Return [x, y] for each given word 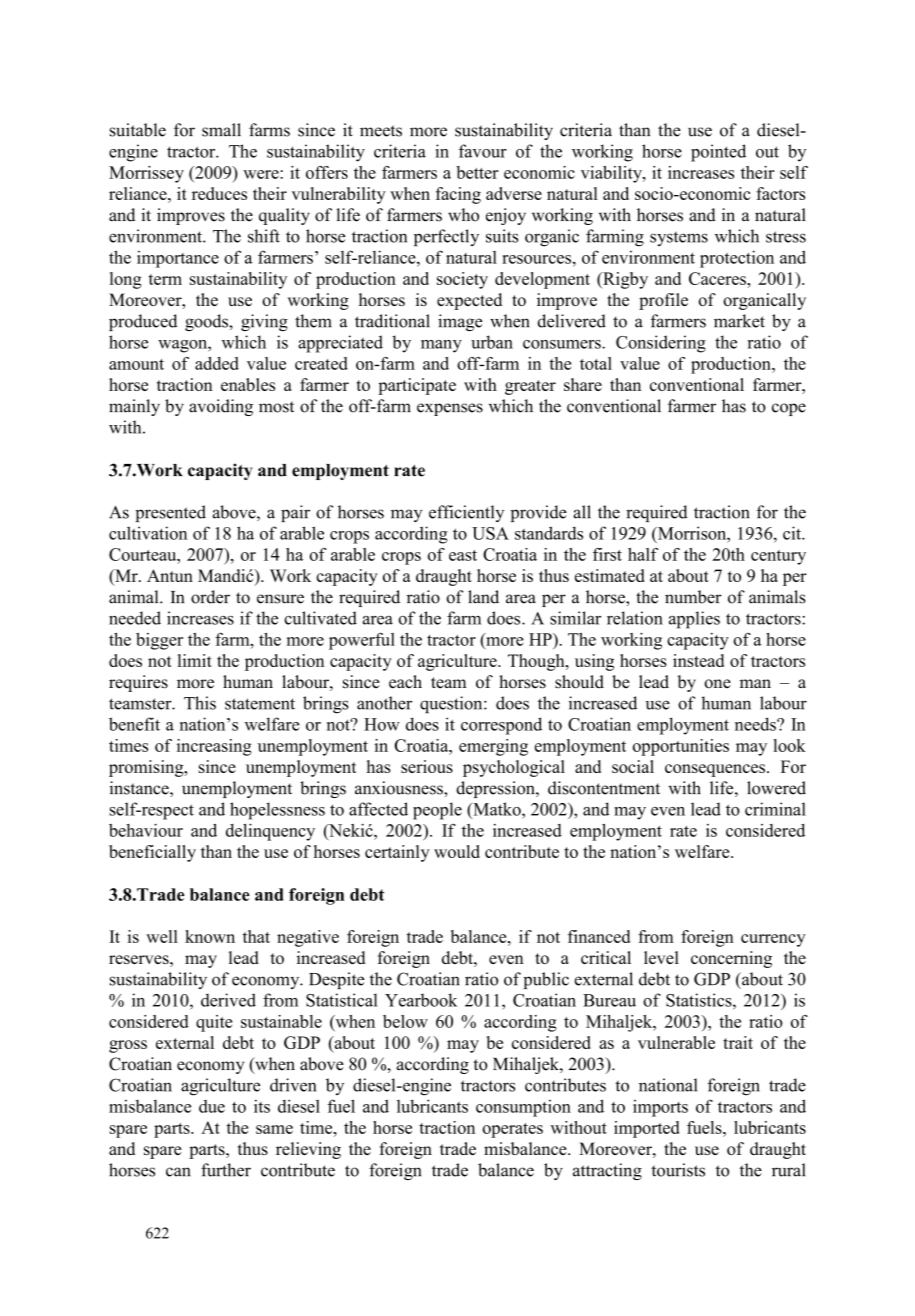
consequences [716, 770]
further [226, 1170]
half [643, 554]
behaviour [146, 830]
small [221, 130]
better [477, 172]
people [437, 811]
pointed [718, 153]
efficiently [466, 513]
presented [170, 513]
